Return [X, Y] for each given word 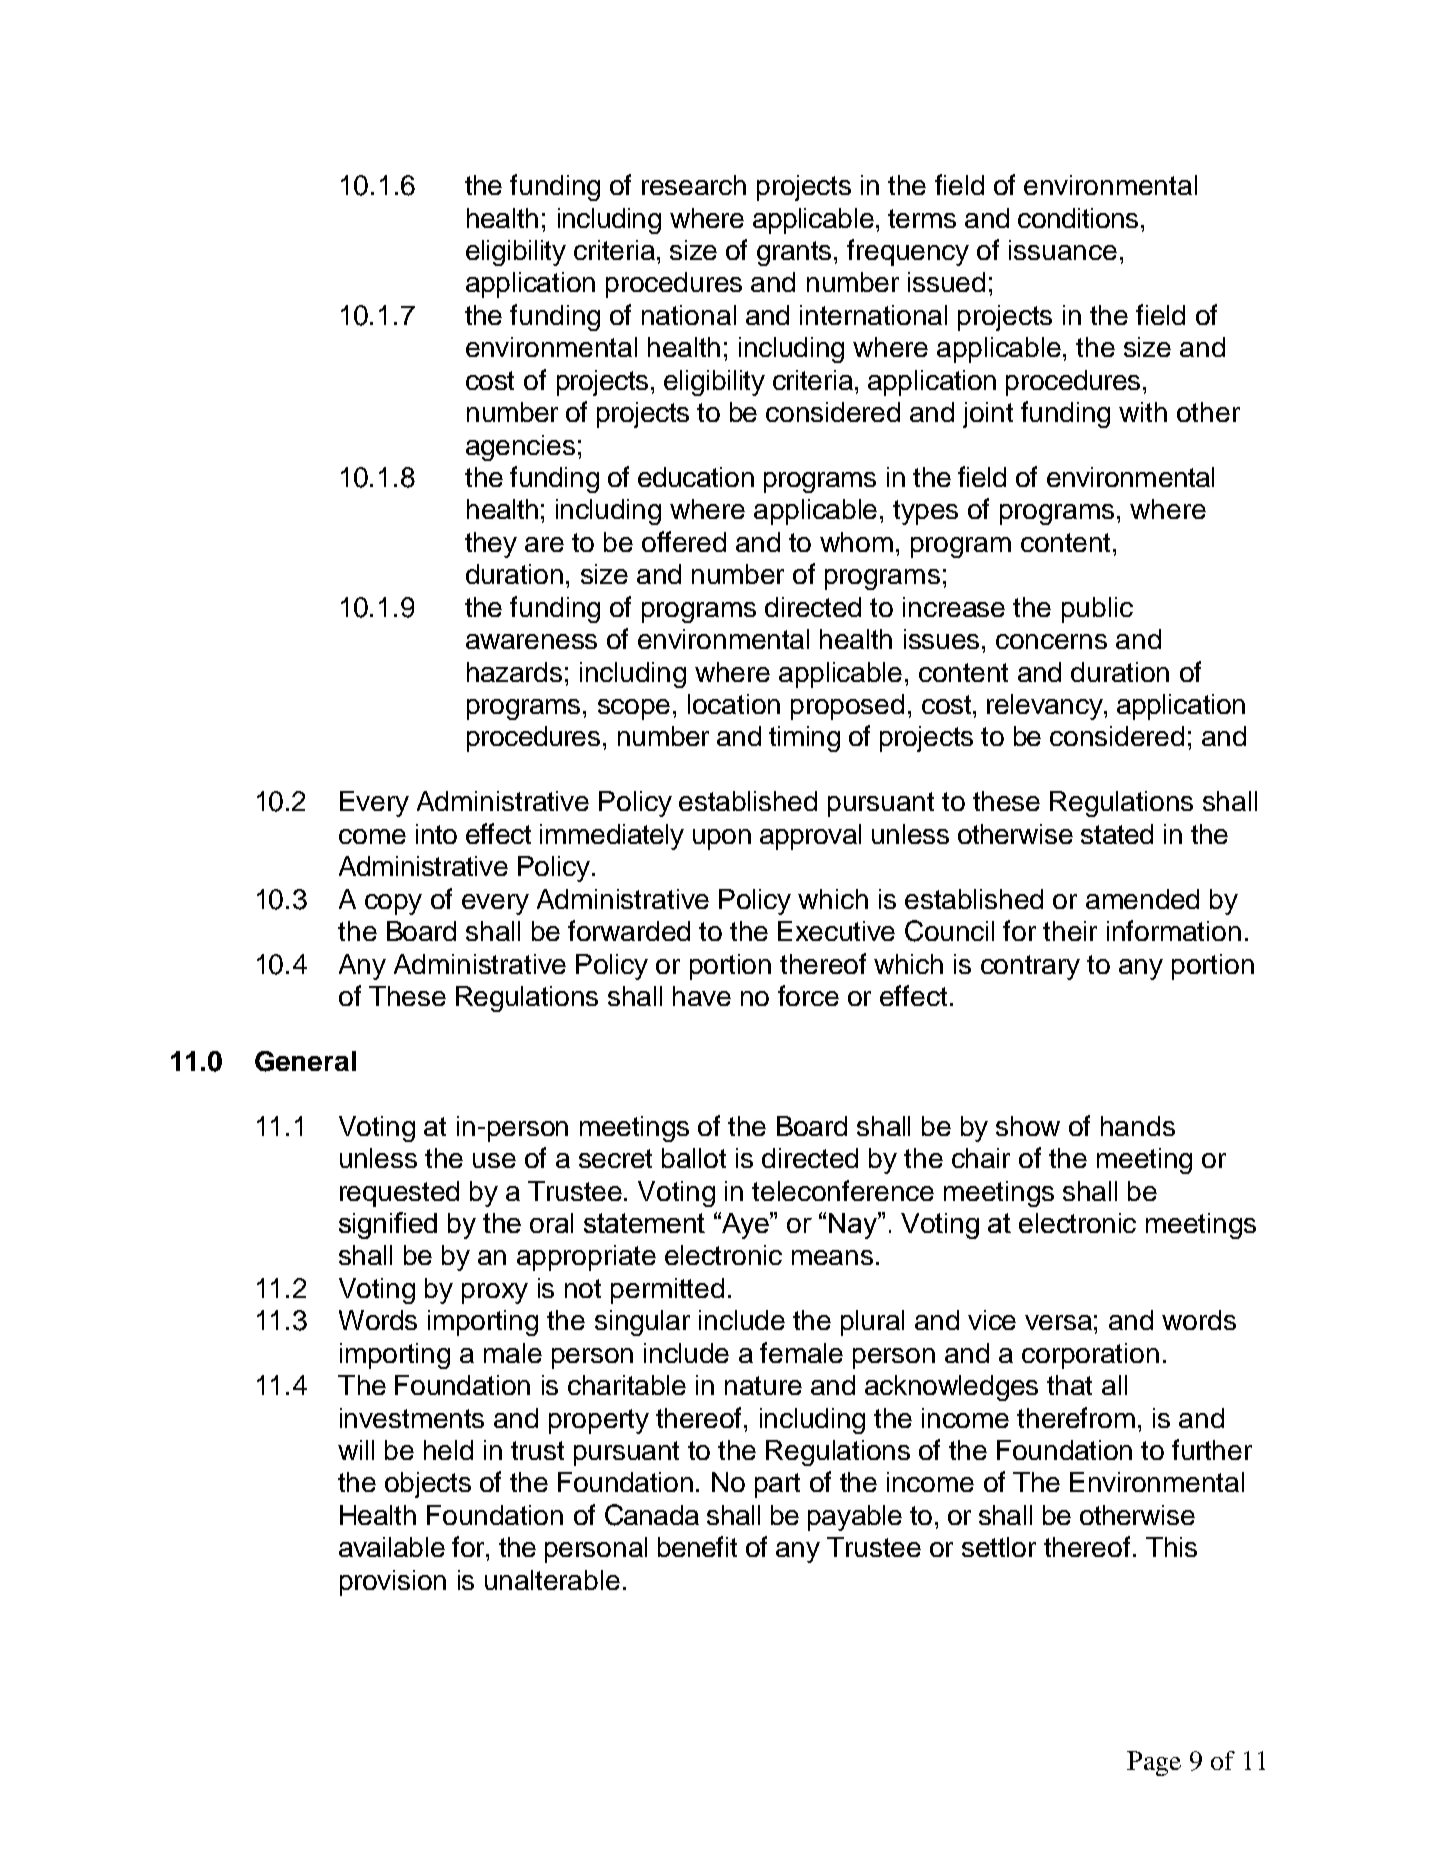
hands [1138, 1126]
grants [796, 253]
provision [393, 1583]
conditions [1080, 218]
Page [1154, 1763]
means [832, 1257]
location [734, 704]
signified [388, 1225]
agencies [520, 448]
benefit [697, 1546]
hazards [514, 672]
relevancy [1046, 707]
